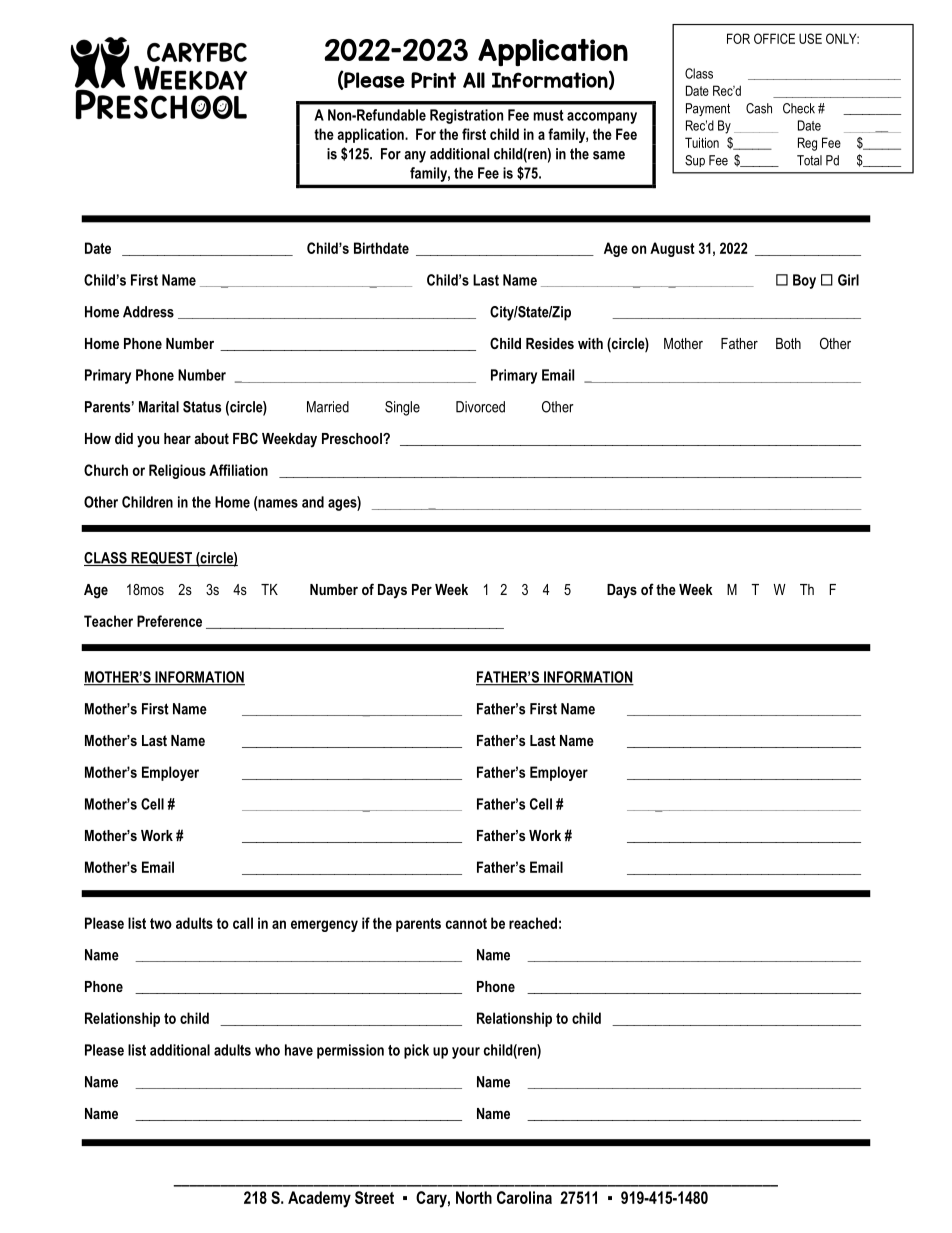 The height and width of the document is (1233, 952). Describe the element at coordinates (433, 80) in the document. I see `Print` at that location.
